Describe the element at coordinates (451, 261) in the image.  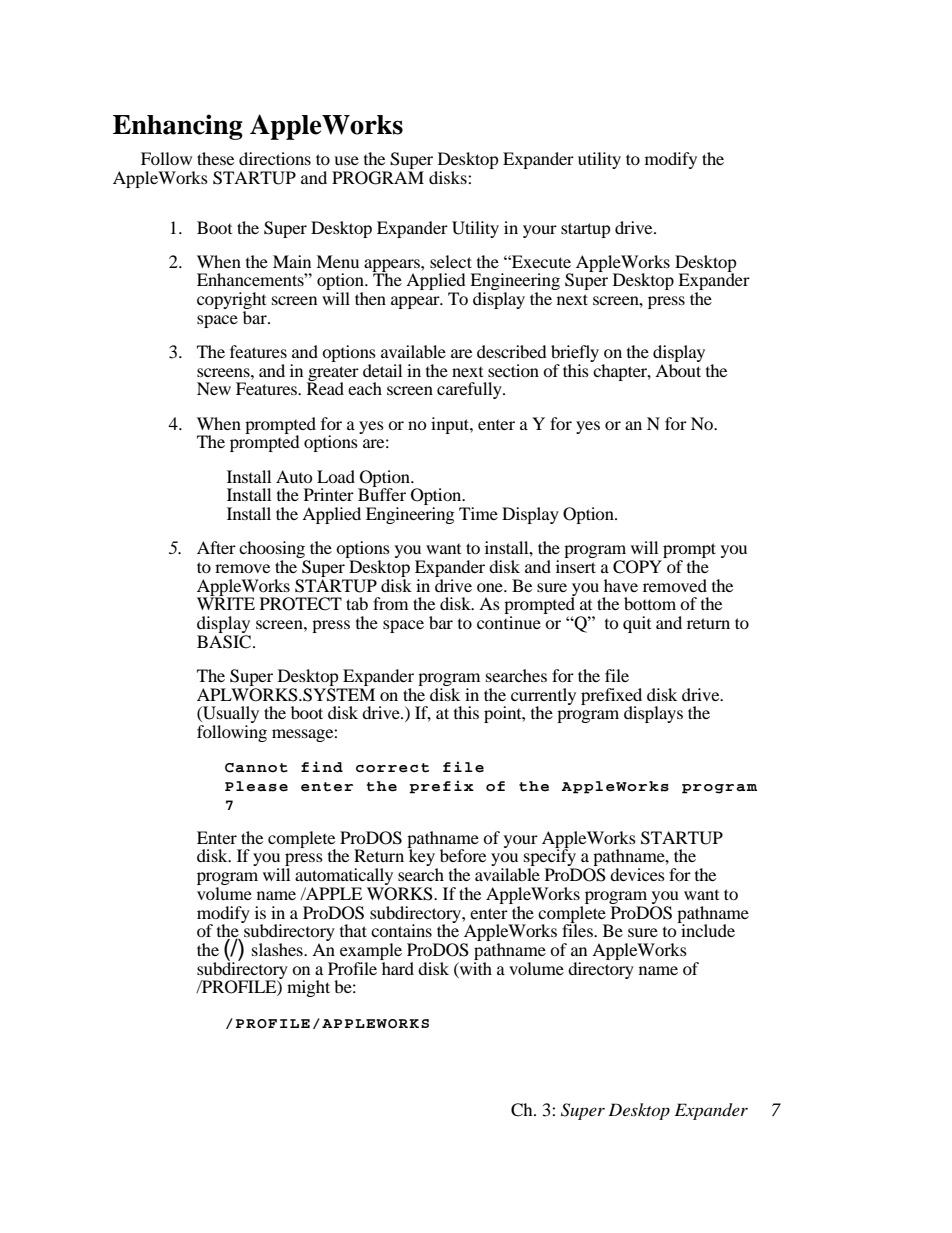
I see `select` at that location.
